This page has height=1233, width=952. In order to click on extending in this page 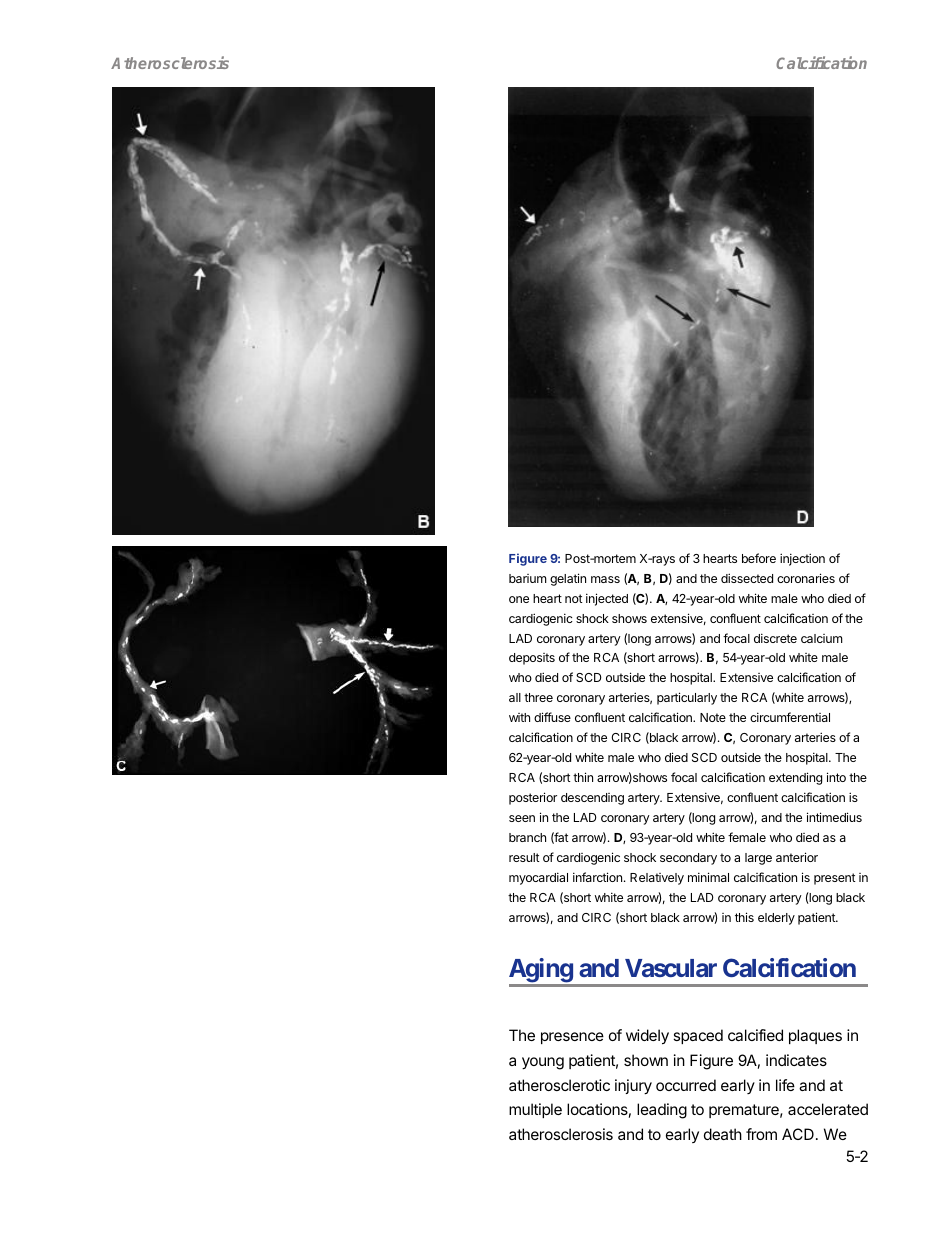, I will do `click(795, 778)`.
